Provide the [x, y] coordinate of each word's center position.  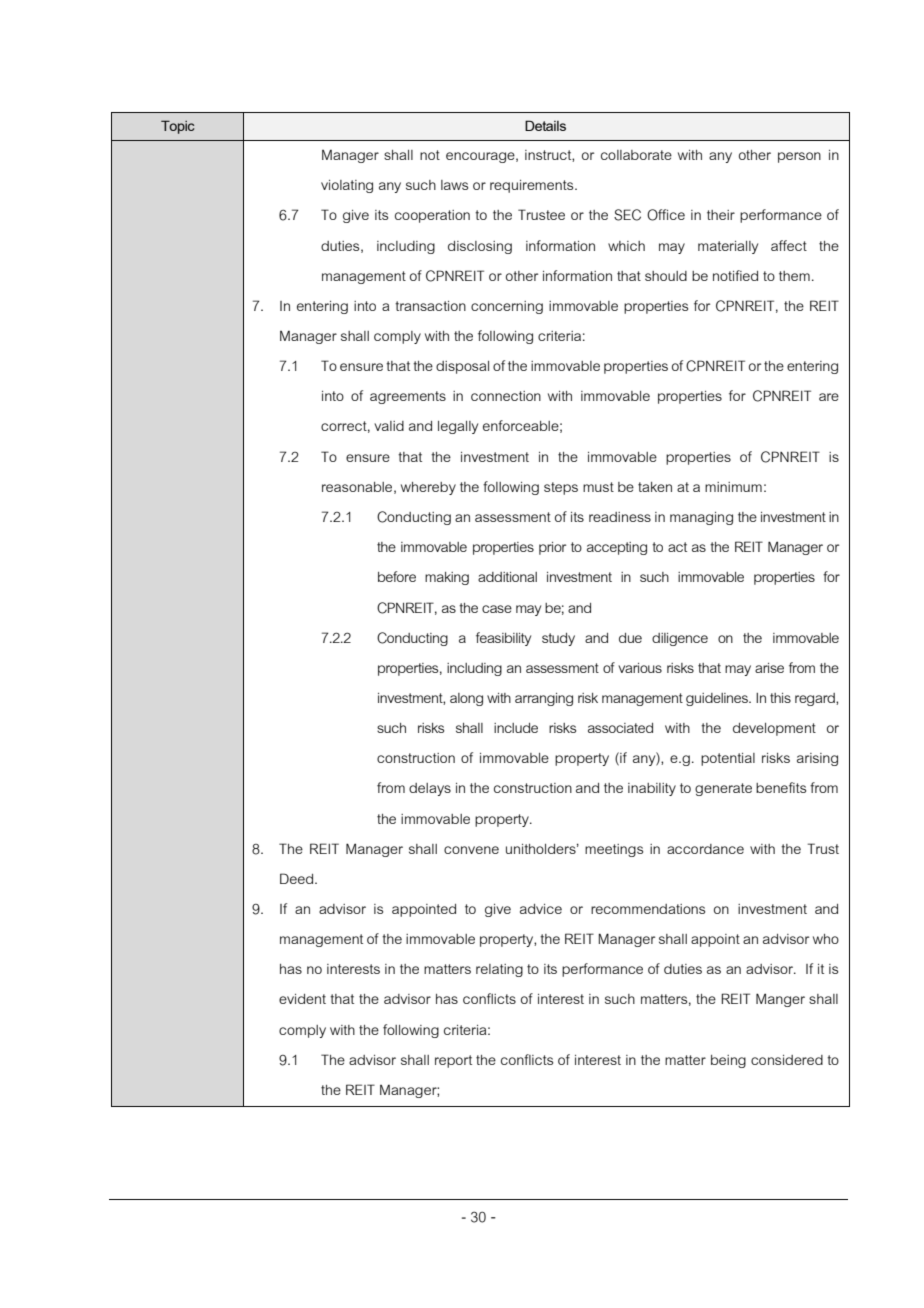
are [829, 397]
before [397, 576]
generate [723, 789]
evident [302, 999]
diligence [680, 639]
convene [471, 850]
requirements [533, 186]
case [497, 609]
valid [389, 426]
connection [506, 396]
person [799, 157]
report [453, 1061]
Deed [298, 878]
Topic [177, 127]
